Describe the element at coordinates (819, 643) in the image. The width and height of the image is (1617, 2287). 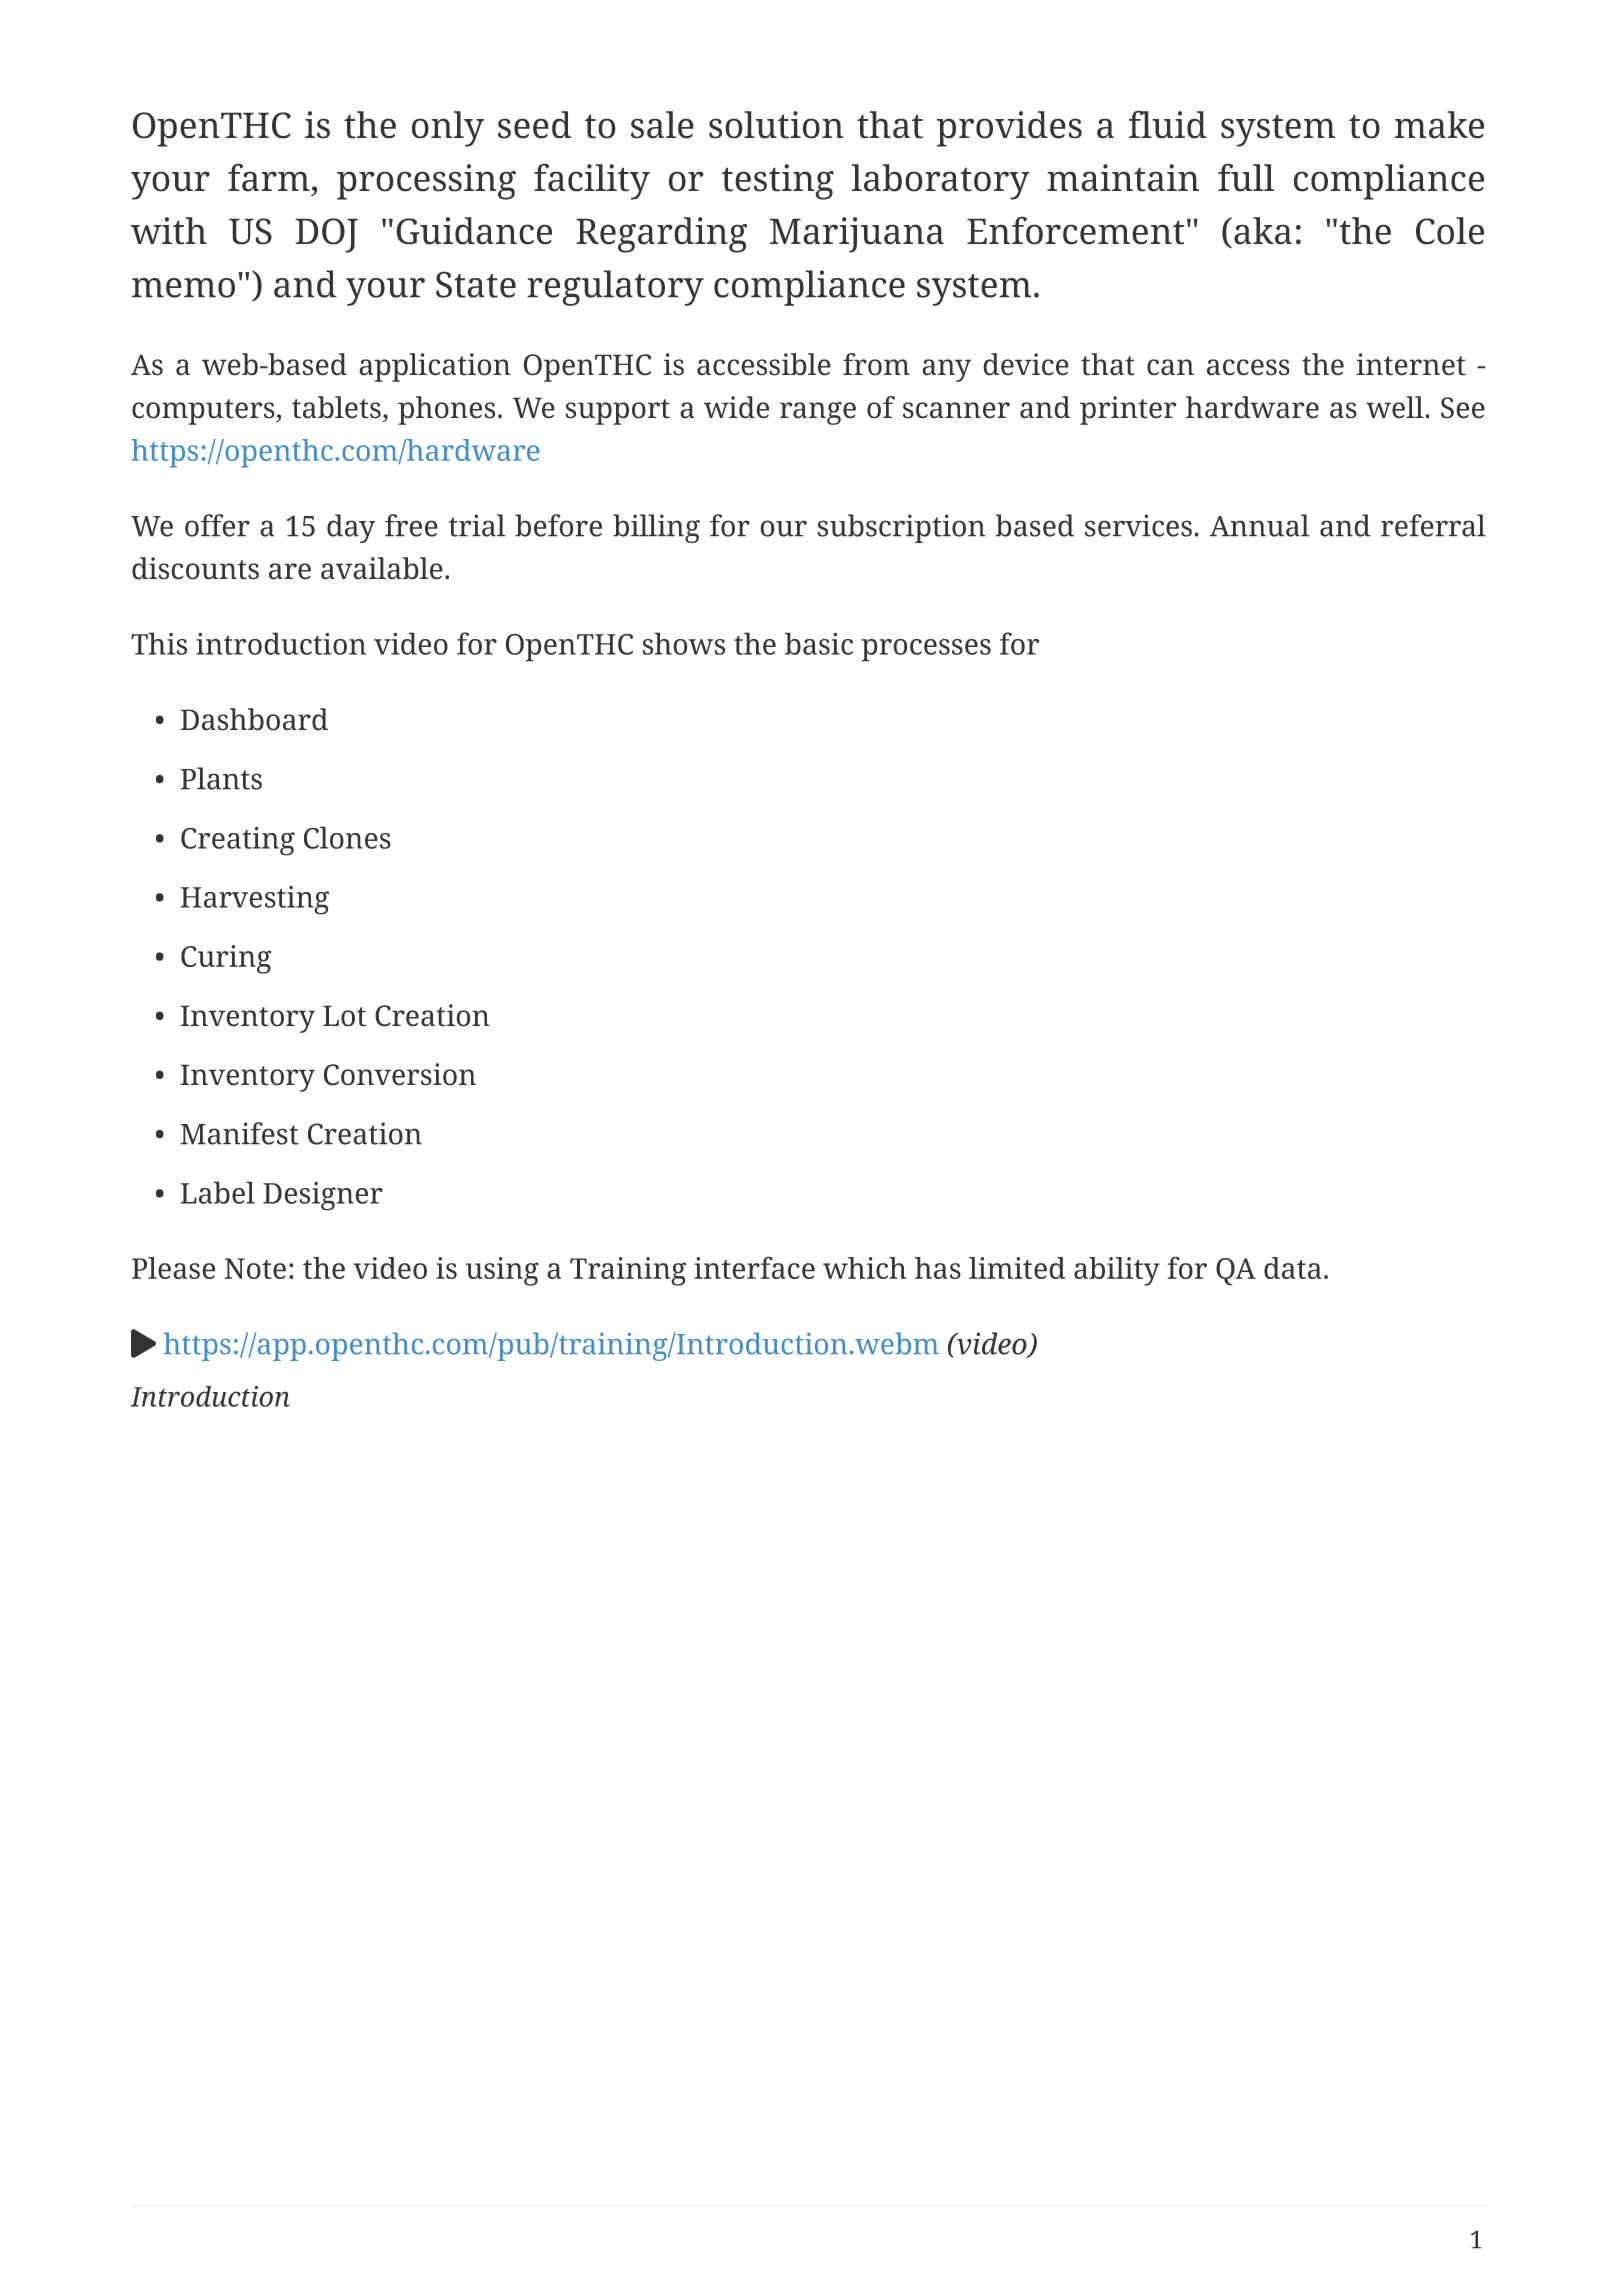
I see `basic` at that location.
